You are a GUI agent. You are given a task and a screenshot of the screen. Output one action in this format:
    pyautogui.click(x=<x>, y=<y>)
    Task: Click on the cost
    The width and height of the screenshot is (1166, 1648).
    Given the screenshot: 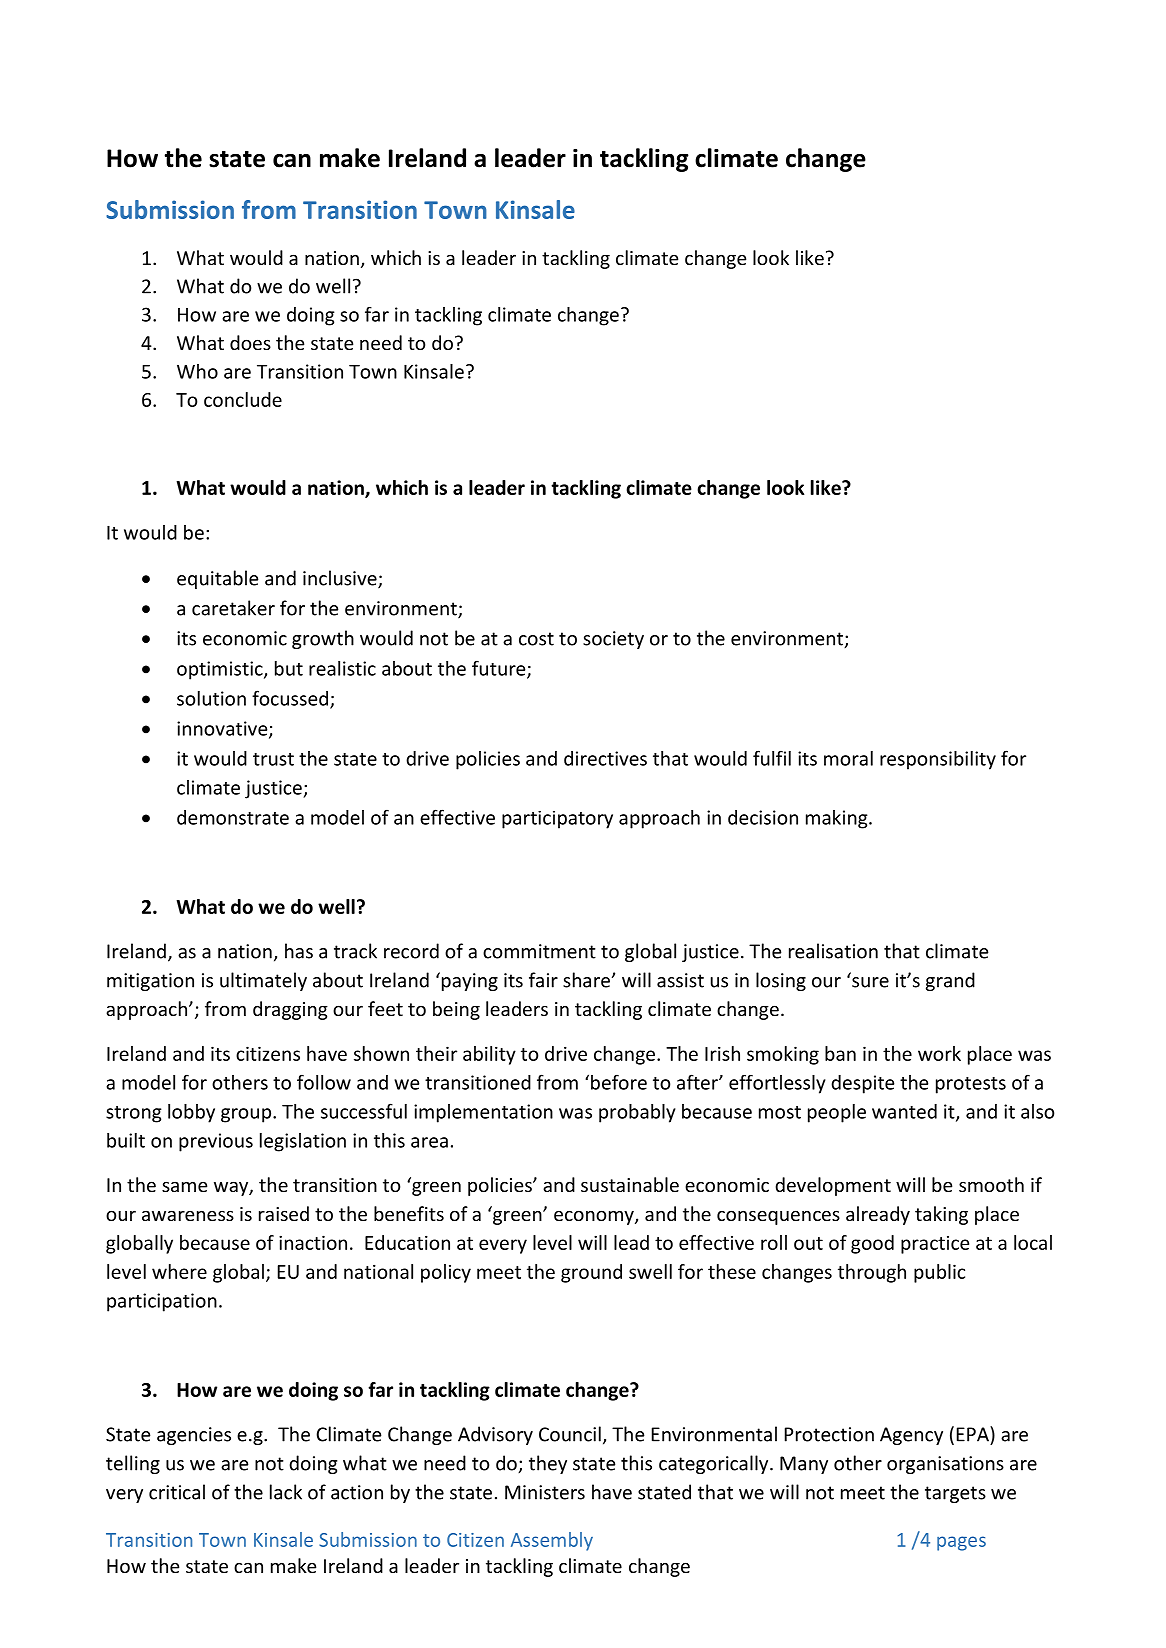 What is the action you would take?
    pyautogui.click(x=536, y=639)
